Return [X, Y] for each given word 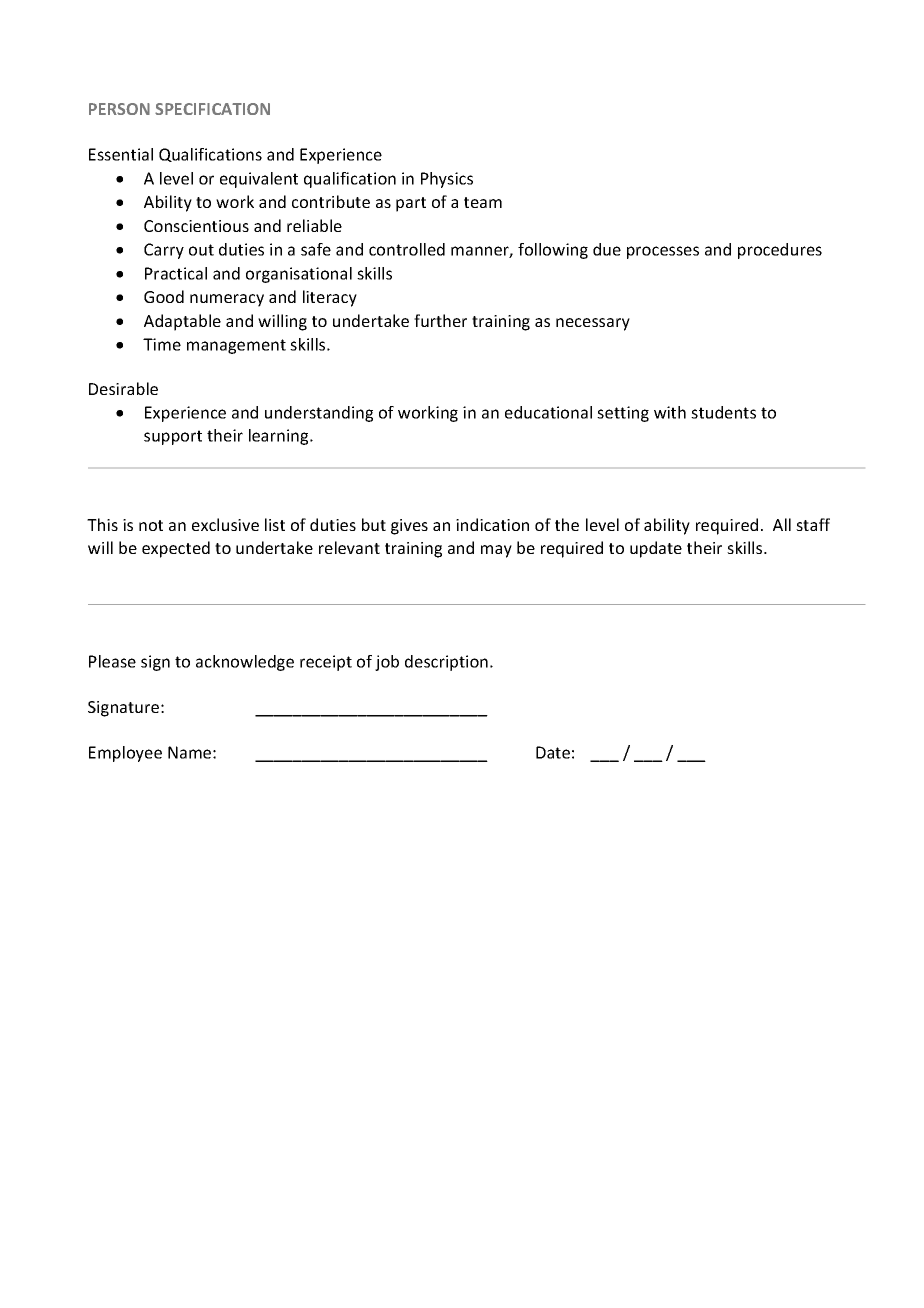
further [440, 320]
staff [813, 524]
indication [492, 524]
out [201, 250]
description [446, 663]
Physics [447, 180]
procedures [780, 251]
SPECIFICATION [212, 109]
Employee [125, 754]
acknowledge [245, 663]
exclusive [225, 524]
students [723, 412]
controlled [407, 249]
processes [663, 252]
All [782, 524]
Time [162, 344]
